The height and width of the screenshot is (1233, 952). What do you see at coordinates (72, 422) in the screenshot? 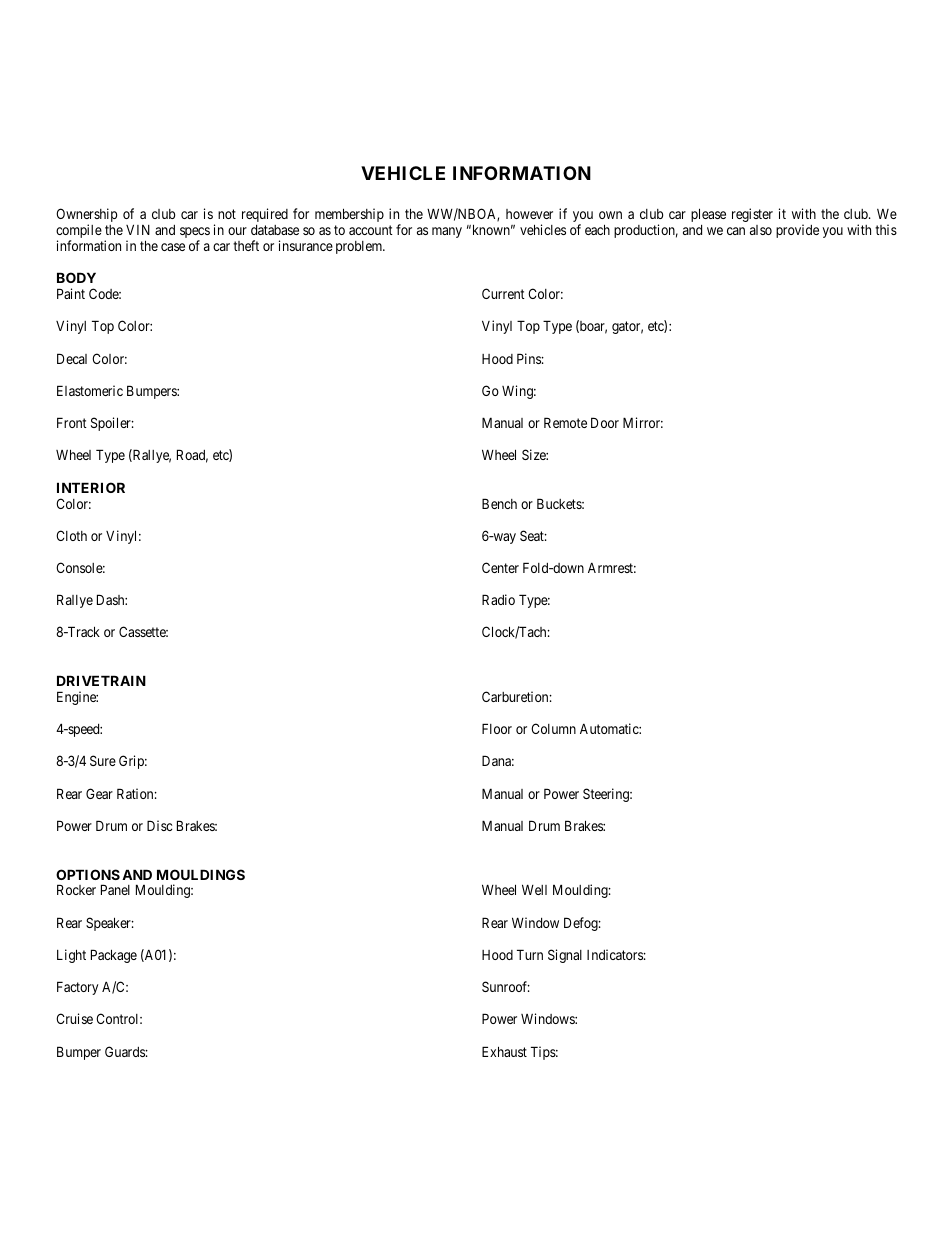
I see `Front` at bounding box center [72, 422].
